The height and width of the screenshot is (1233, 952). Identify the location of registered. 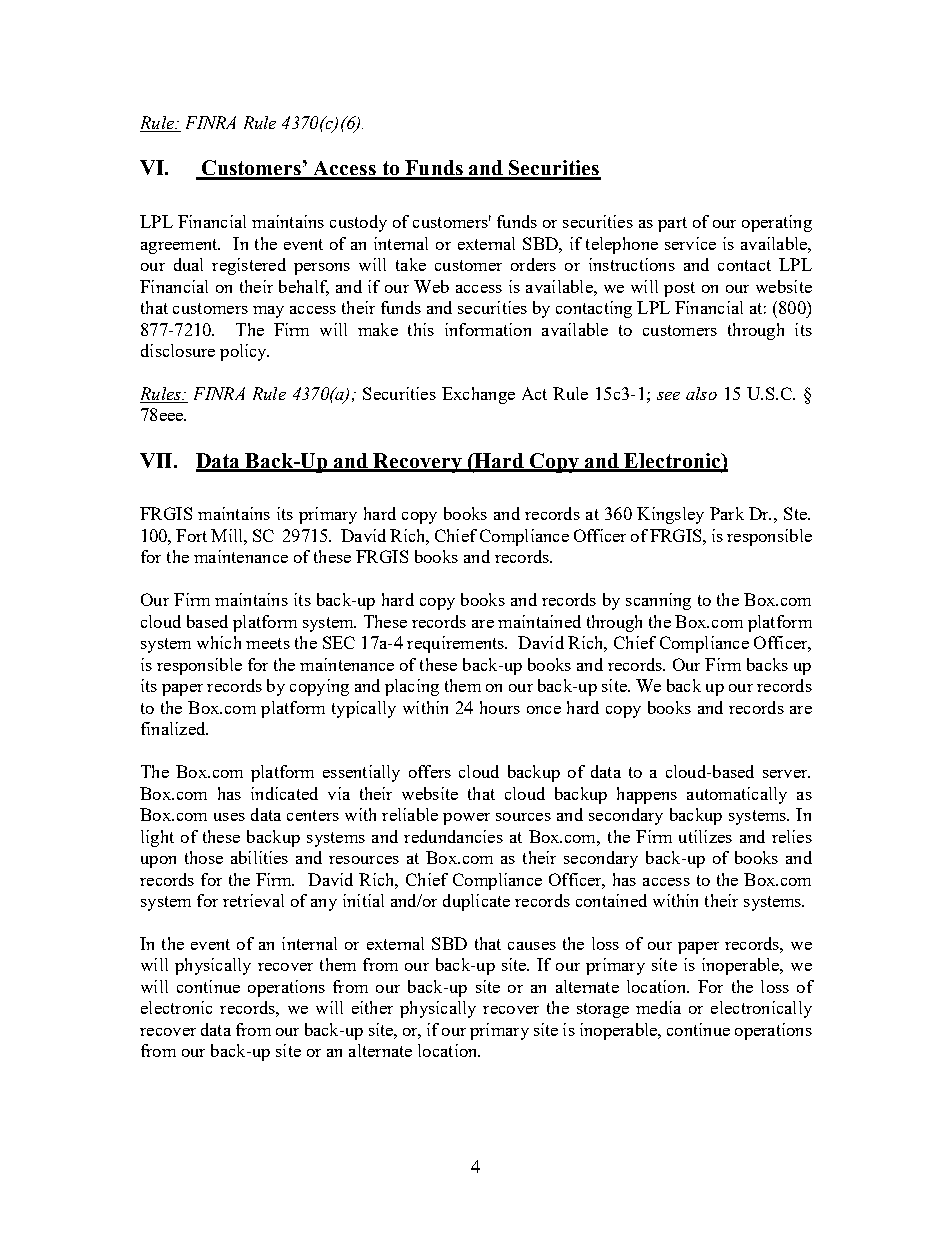
(249, 266).
